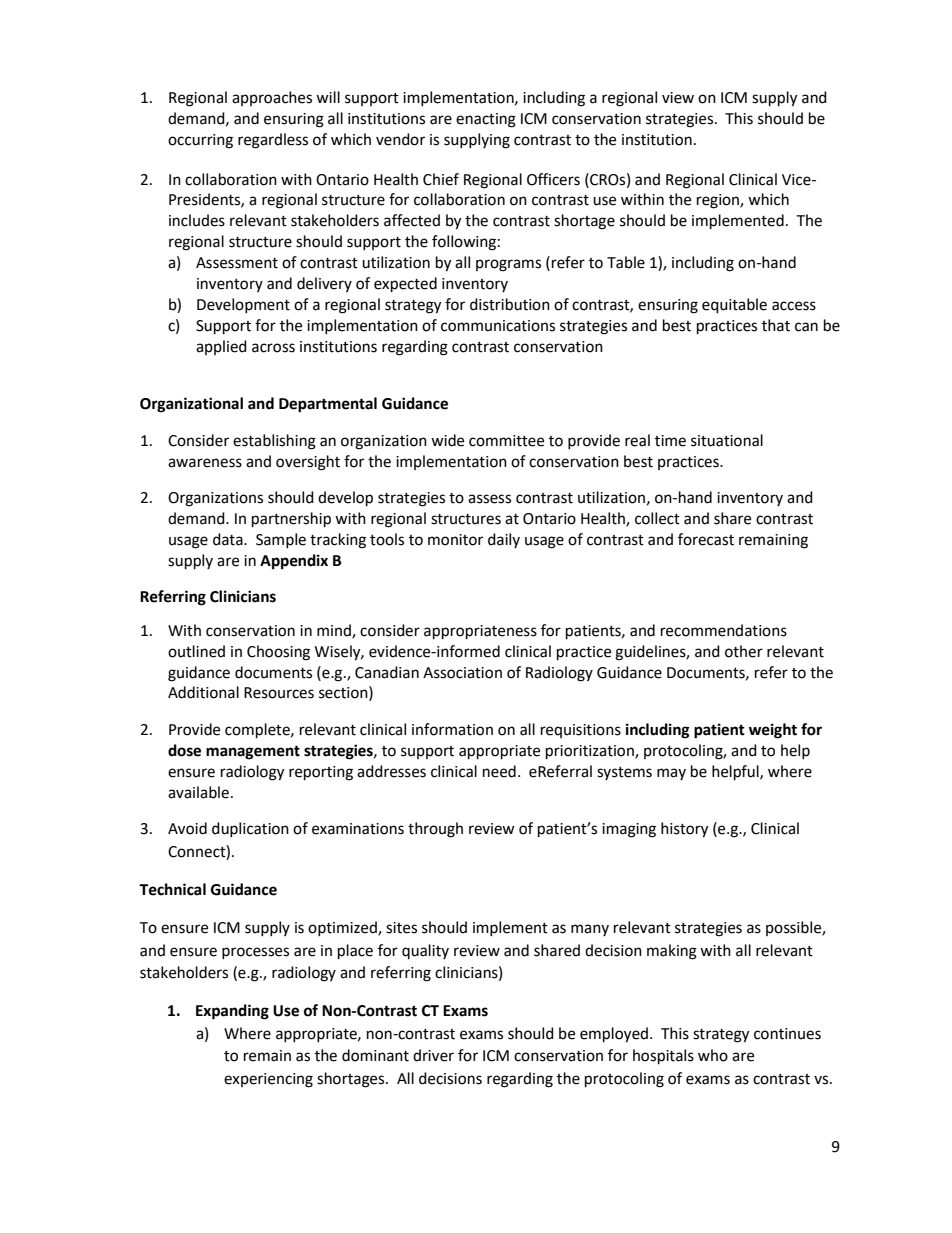 The height and width of the document is (1233, 952). Describe the element at coordinates (273, 141) in the document. I see `regardless` at that location.
